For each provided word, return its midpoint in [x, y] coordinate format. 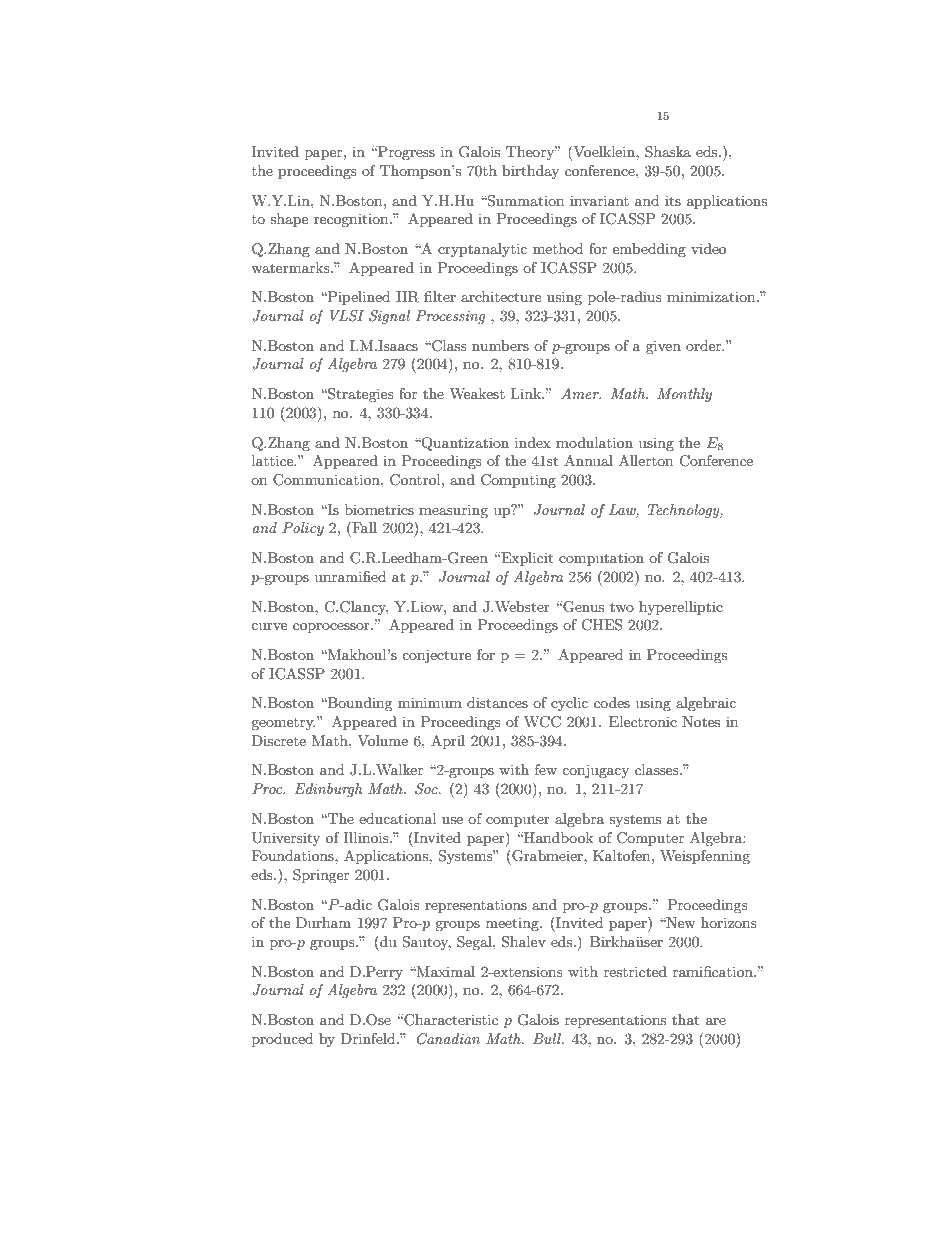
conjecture [436, 656]
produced [282, 1040]
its [673, 200]
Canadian [448, 1039]
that [685, 1019]
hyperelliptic [681, 608]
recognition [352, 220]
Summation [525, 201]
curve [269, 626]
